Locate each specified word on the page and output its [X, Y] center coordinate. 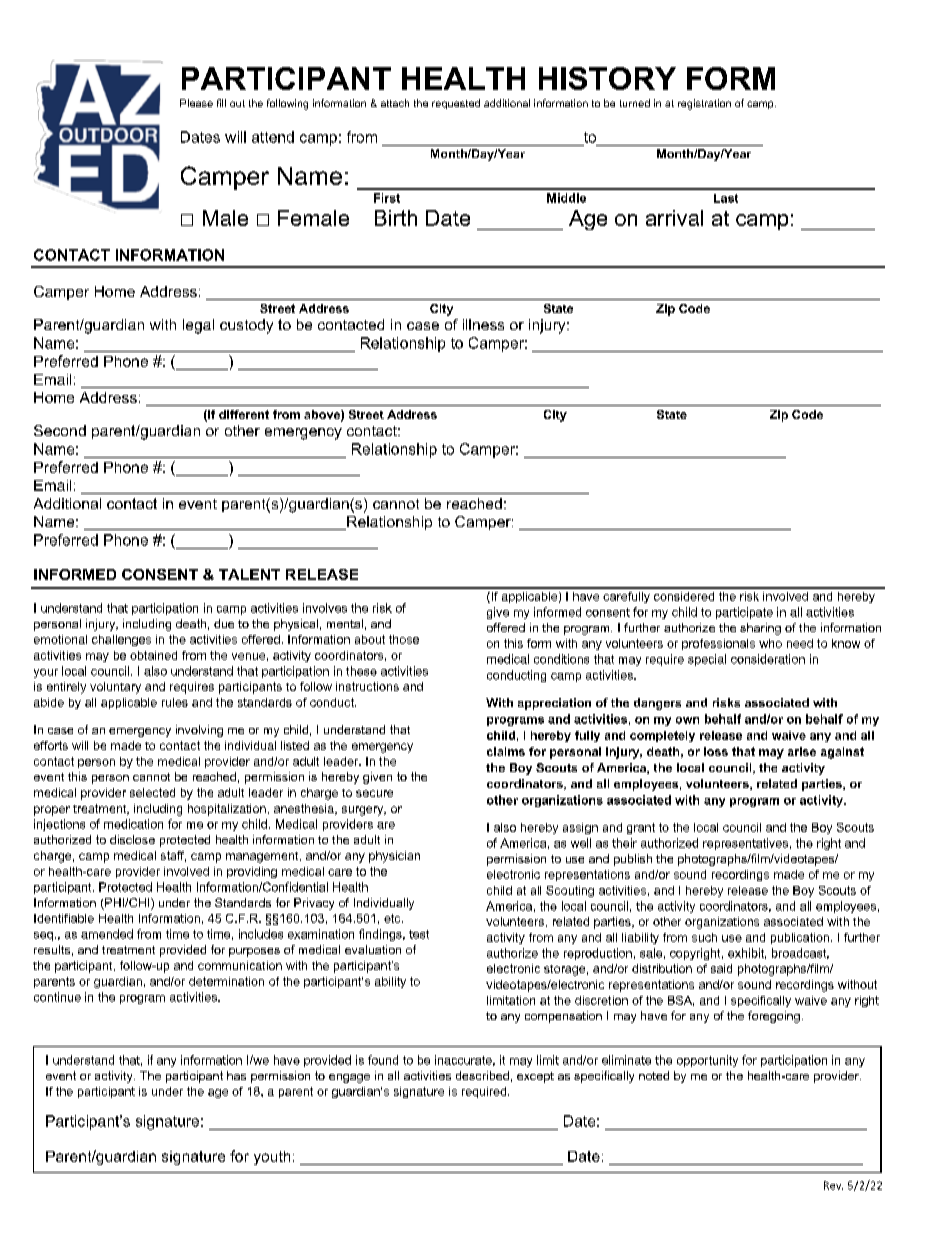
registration [704, 104]
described [482, 1075]
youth [272, 1158]
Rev [833, 1185]
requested [456, 104]
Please [196, 103]
